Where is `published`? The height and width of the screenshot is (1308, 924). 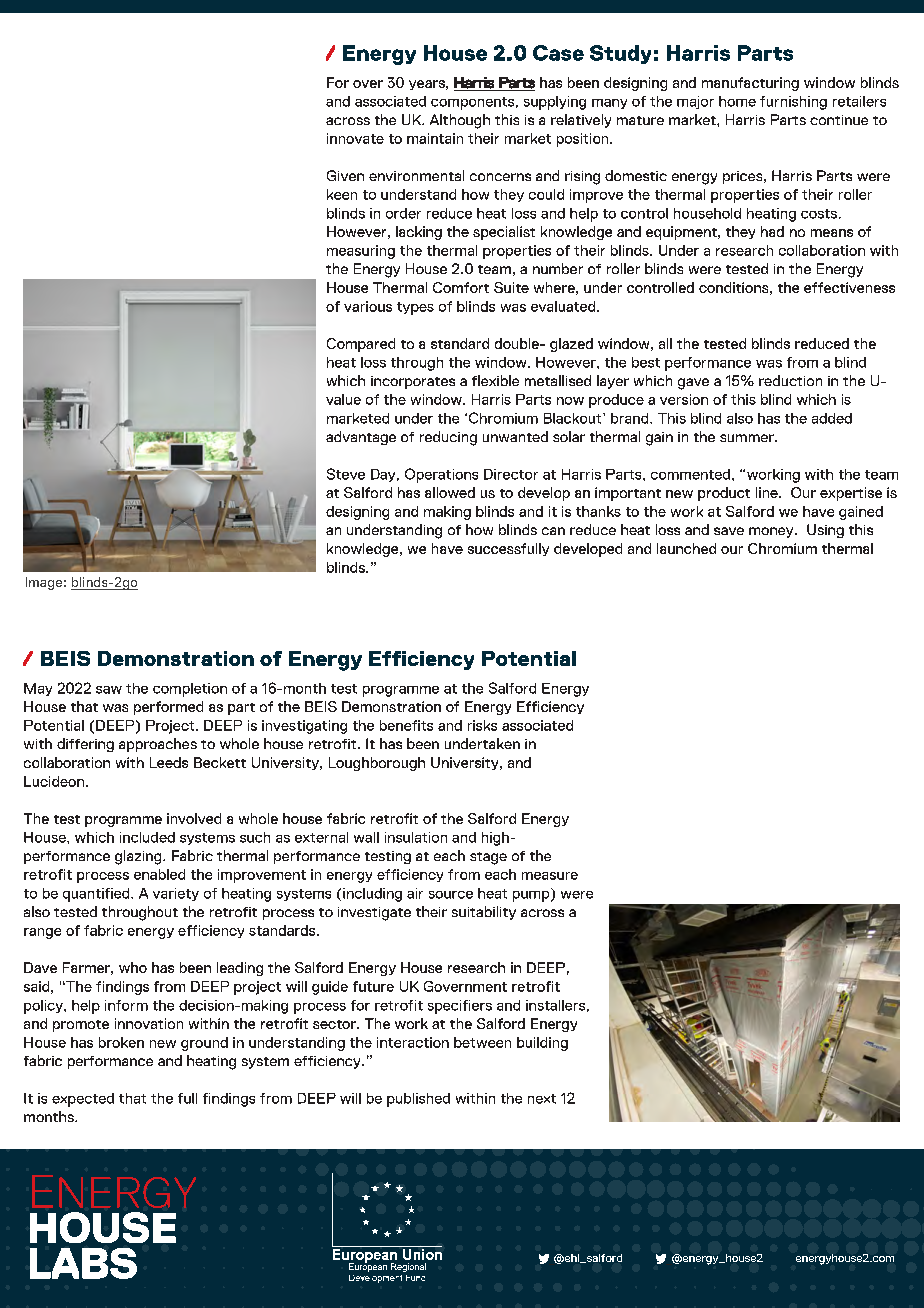
published is located at coordinates (418, 1100).
